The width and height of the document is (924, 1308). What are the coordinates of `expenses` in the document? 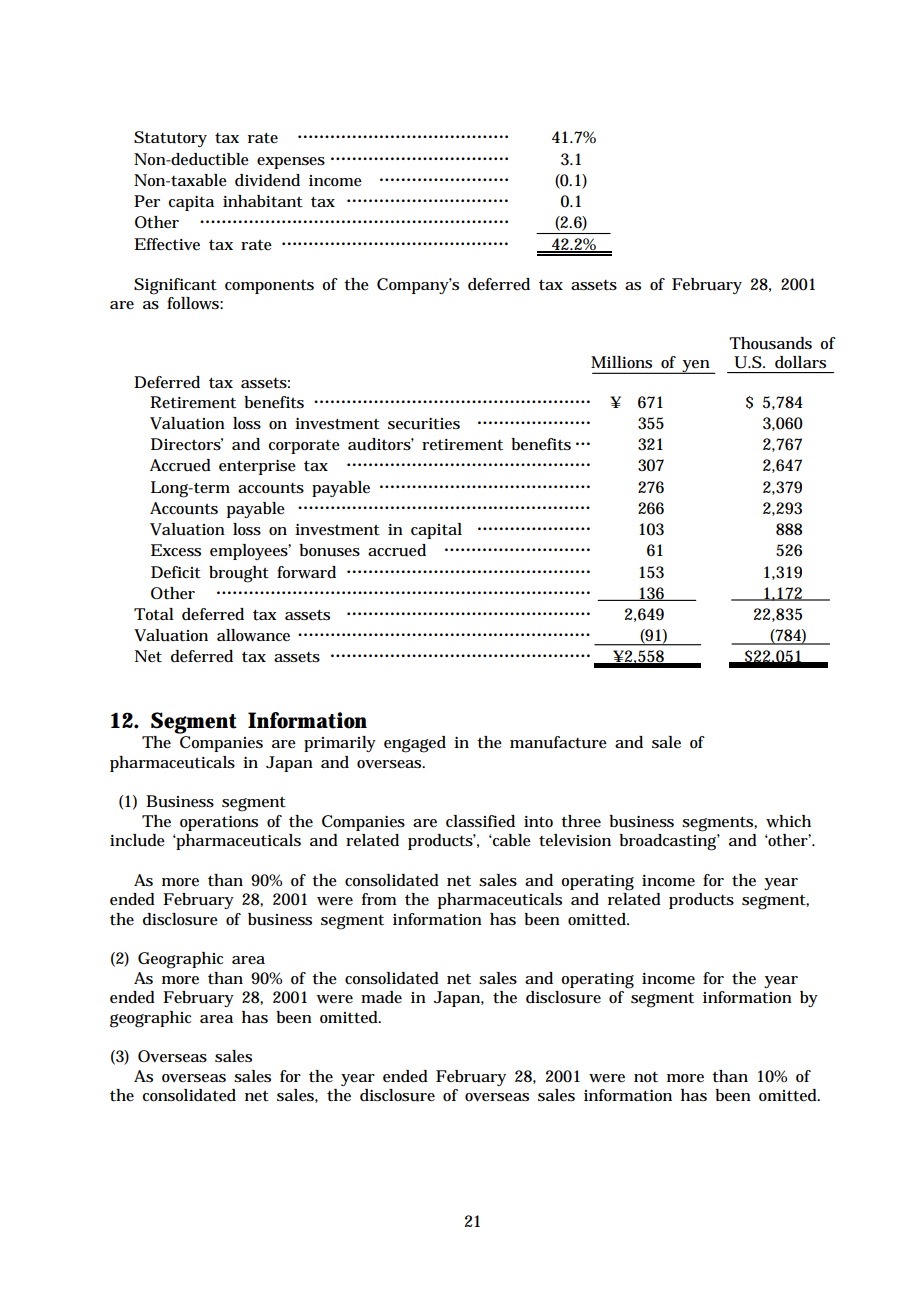 It's located at (291, 163).
